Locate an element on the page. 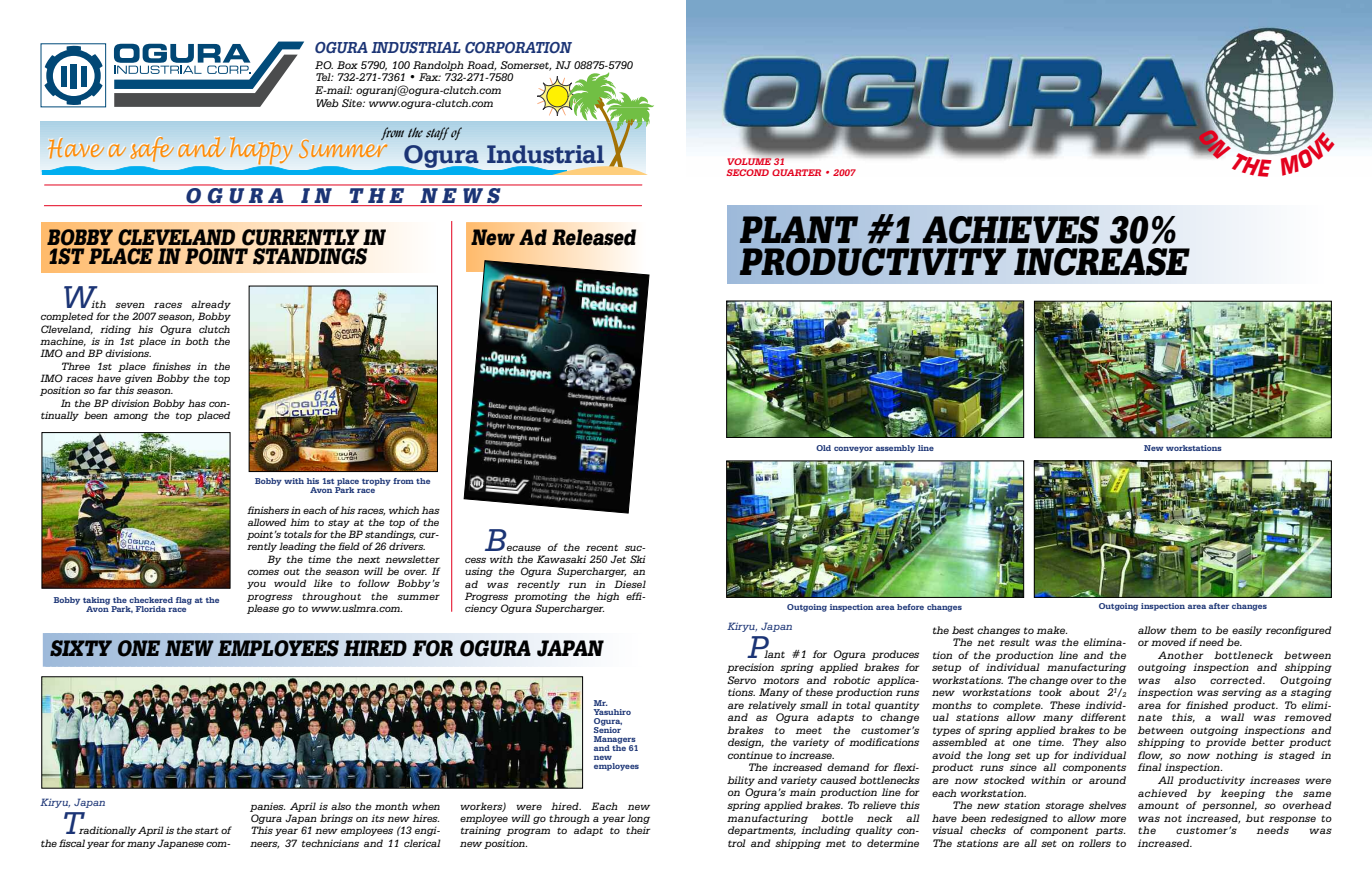 The width and height of the document is (1372, 887). assembly is located at coordinates (895, 449).
